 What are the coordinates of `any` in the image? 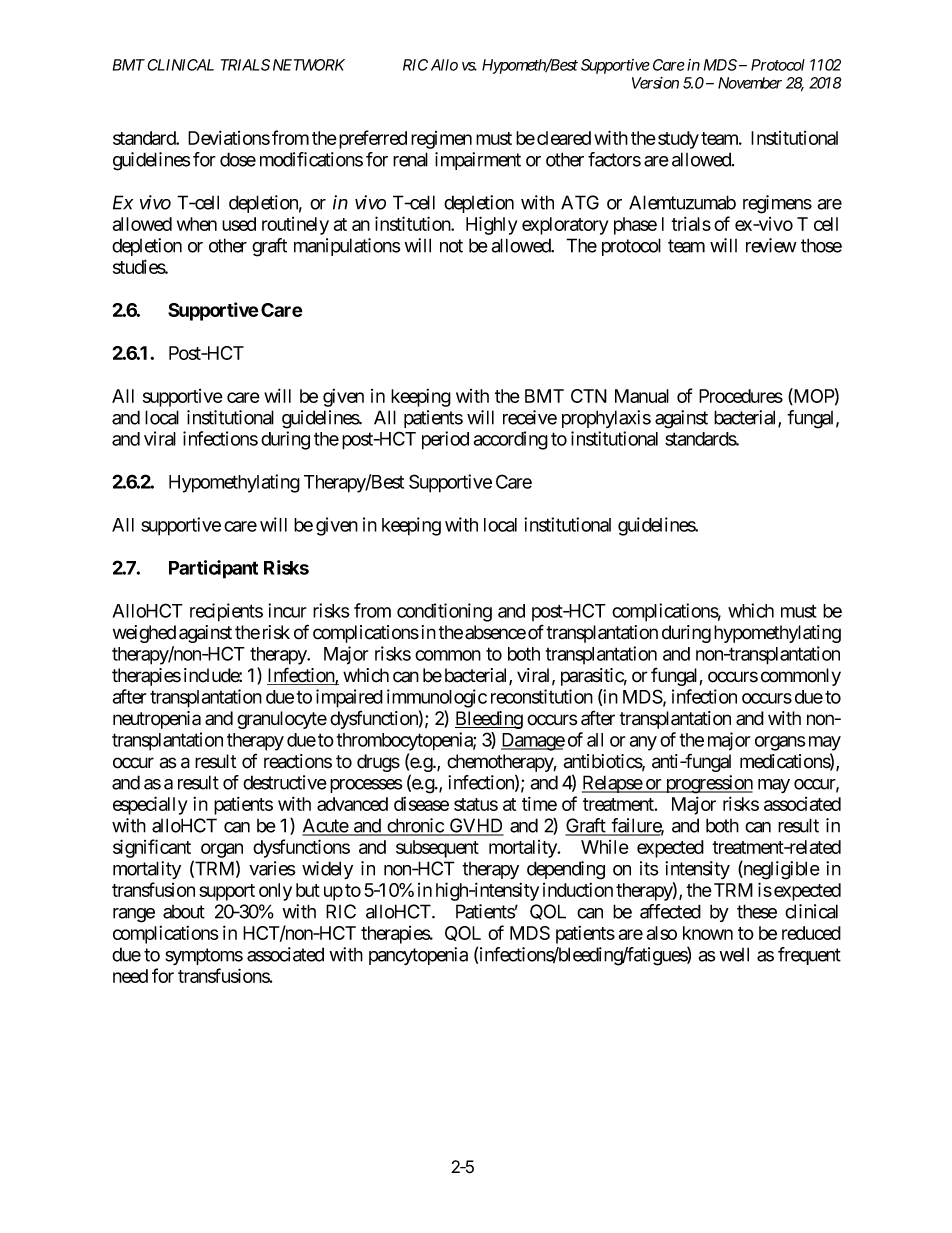 It's located at (643, 743).
